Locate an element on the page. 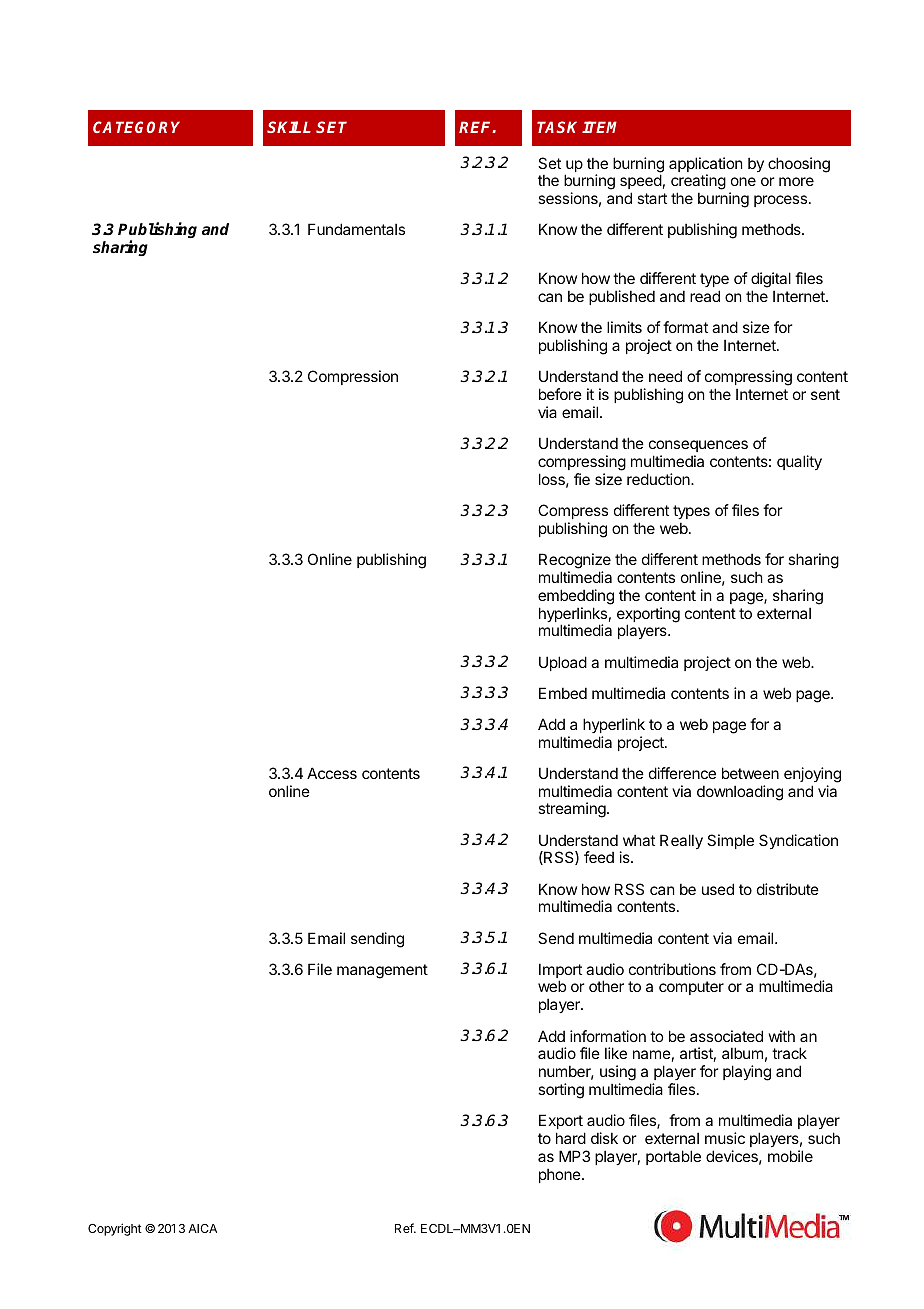 This page has width=924, height=1309. AICA is located at coordinates (202, 1228).
